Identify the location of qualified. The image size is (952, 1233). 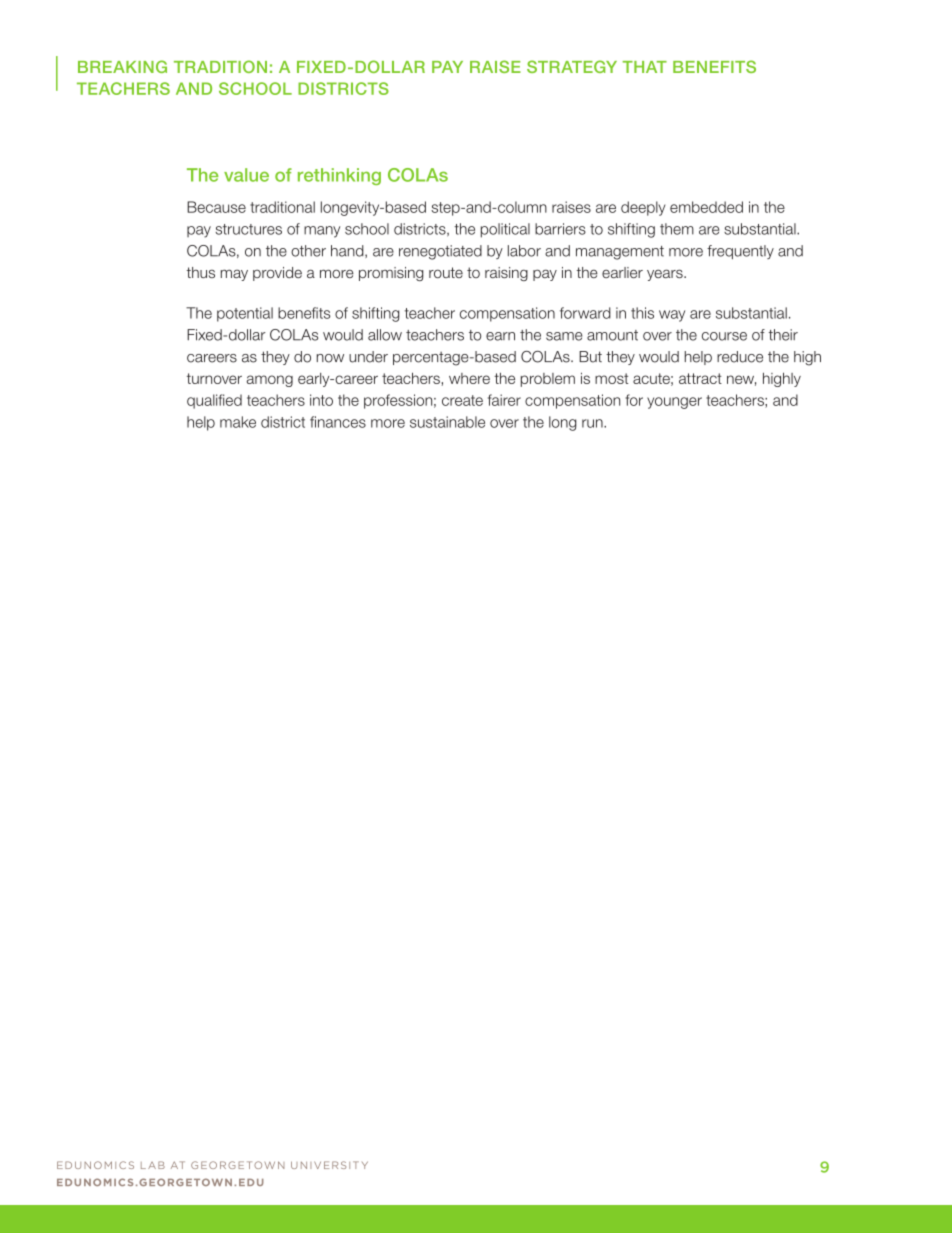
(214, 401).
